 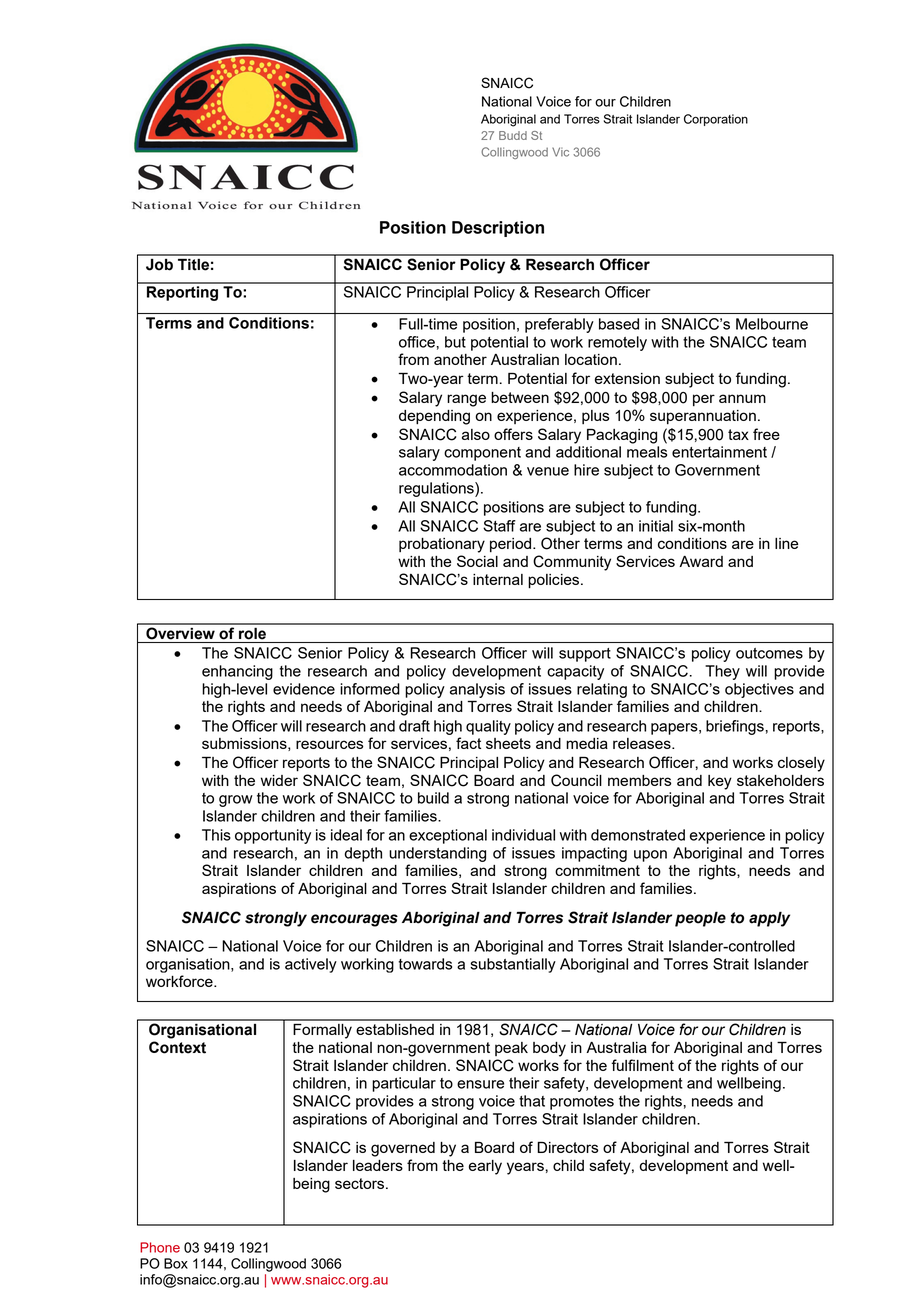 I want to click on Staff, so click(x=499, y=526).
